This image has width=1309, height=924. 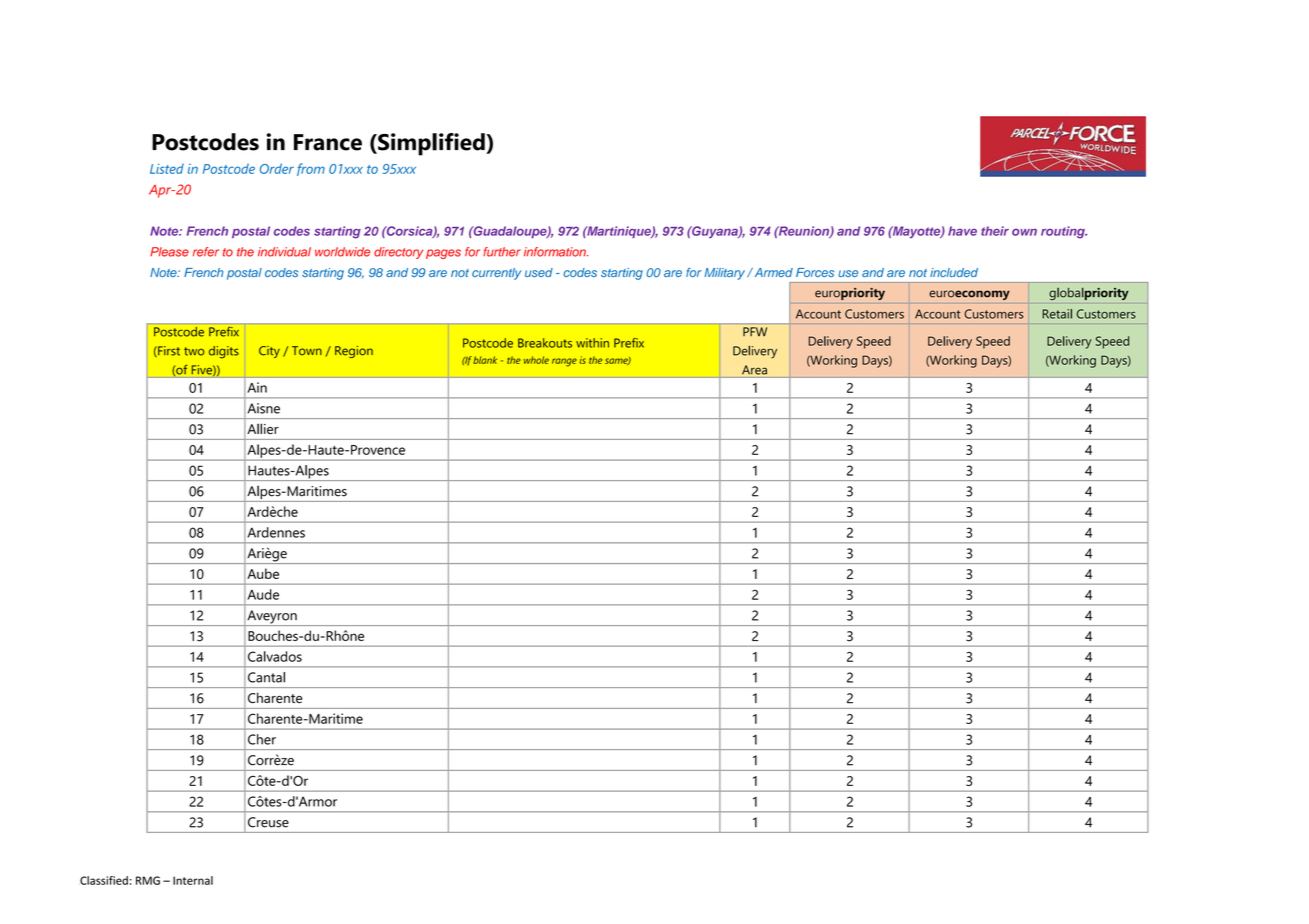 I want to click on Simplified, so click(x=431, y=144).
